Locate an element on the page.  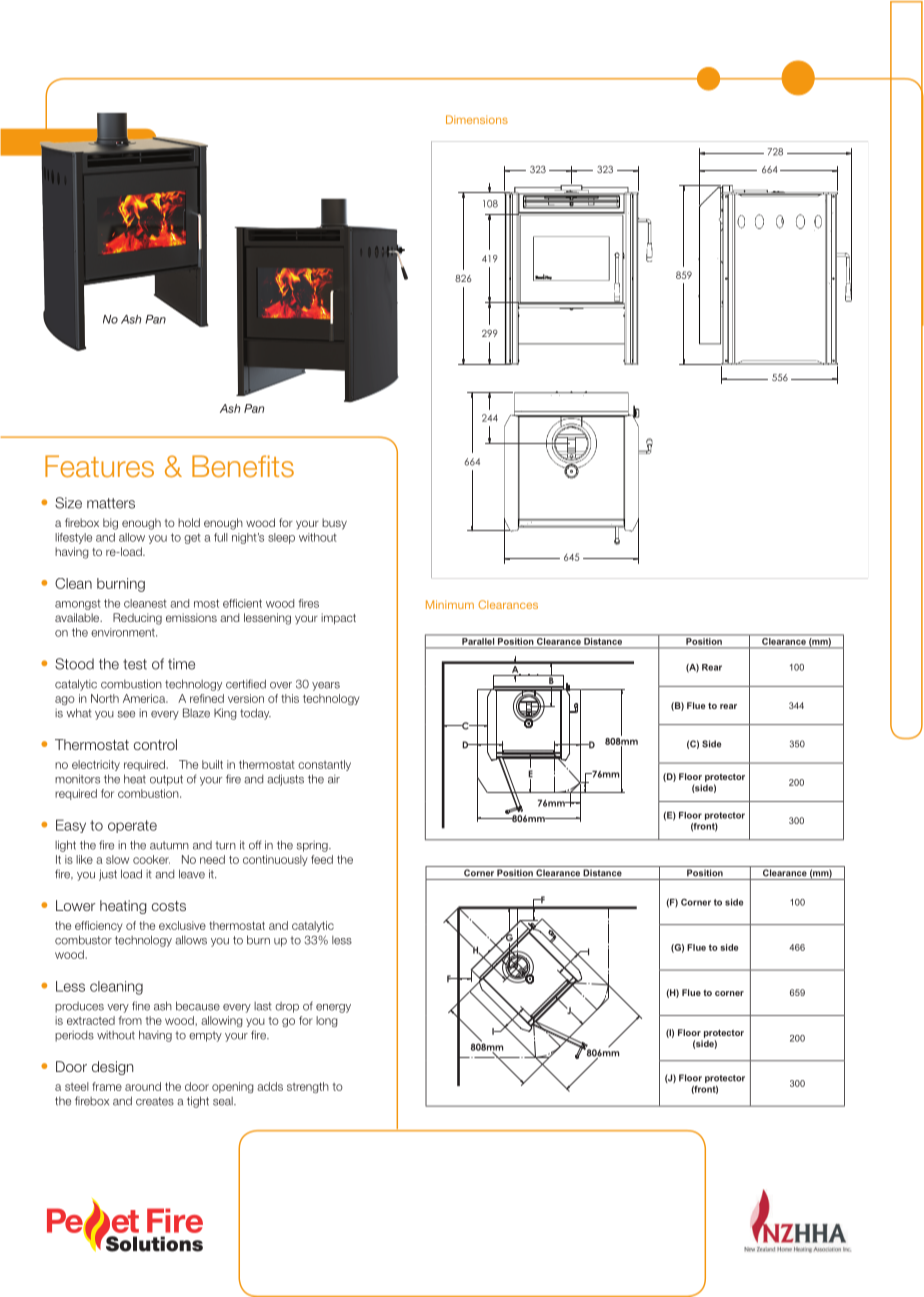
strength is located at coordinates (308, 1087).
